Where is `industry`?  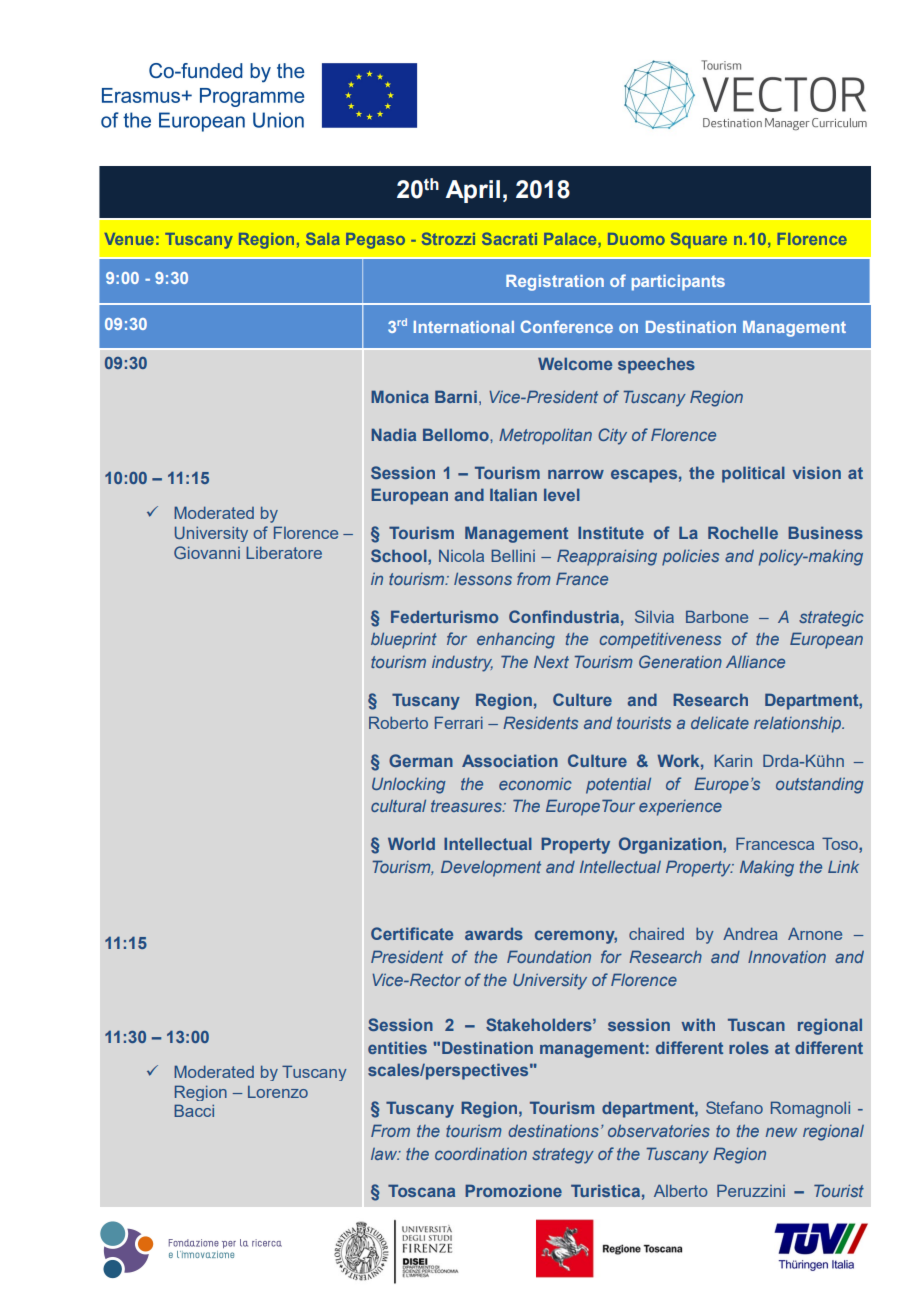
industry is located at coordinates (462, 664).
